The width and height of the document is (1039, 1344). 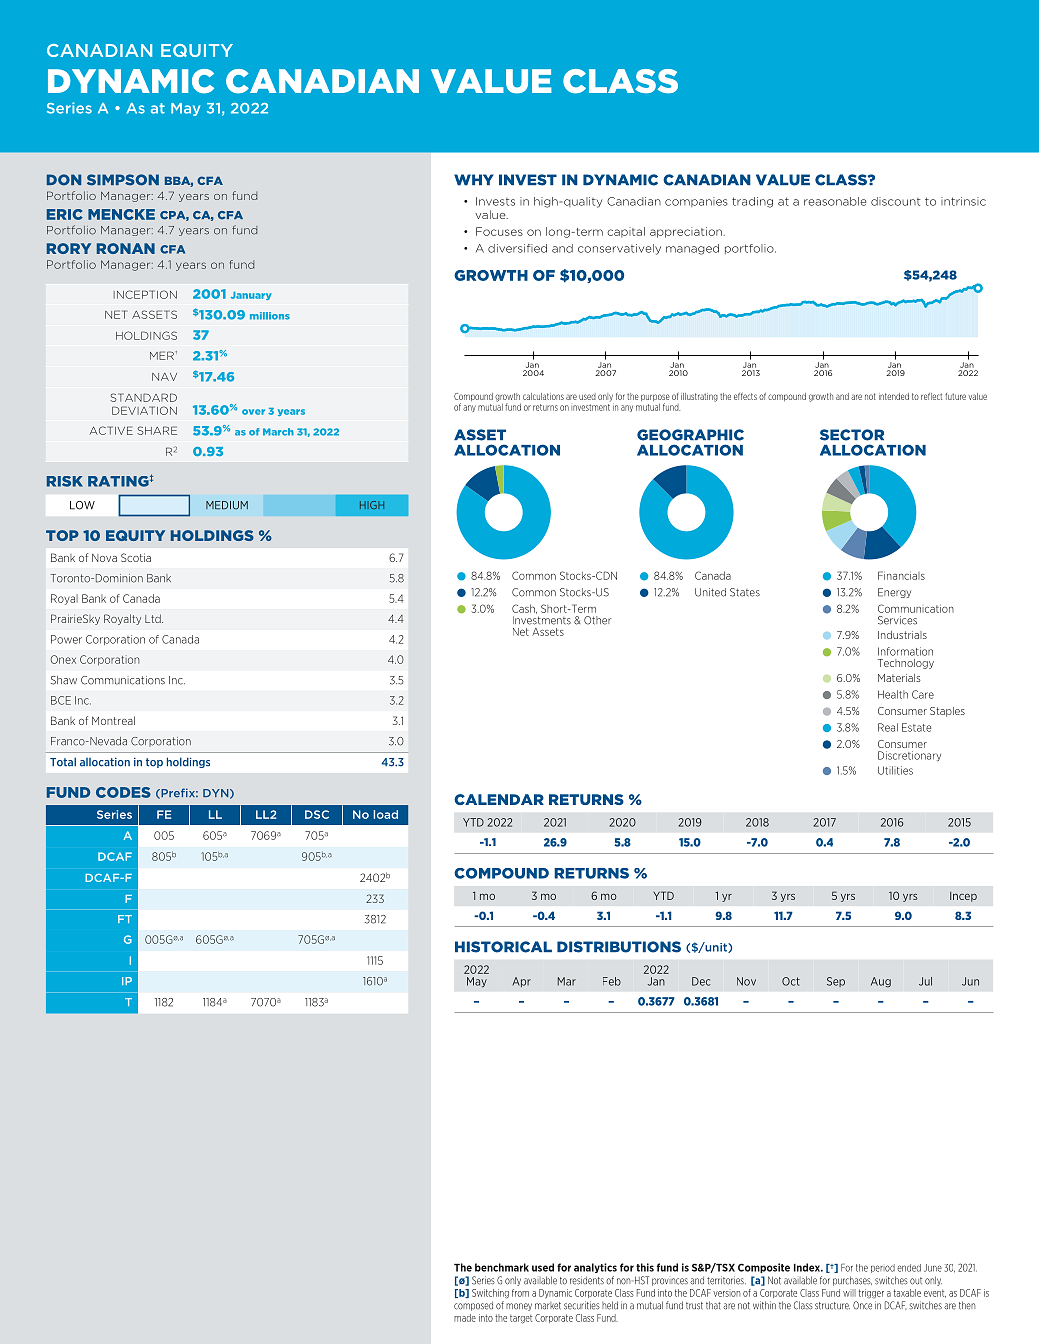 What do you see at coordinates (499, 231) in the document?
I see `Focuses` at bounding box center [499, 231].
